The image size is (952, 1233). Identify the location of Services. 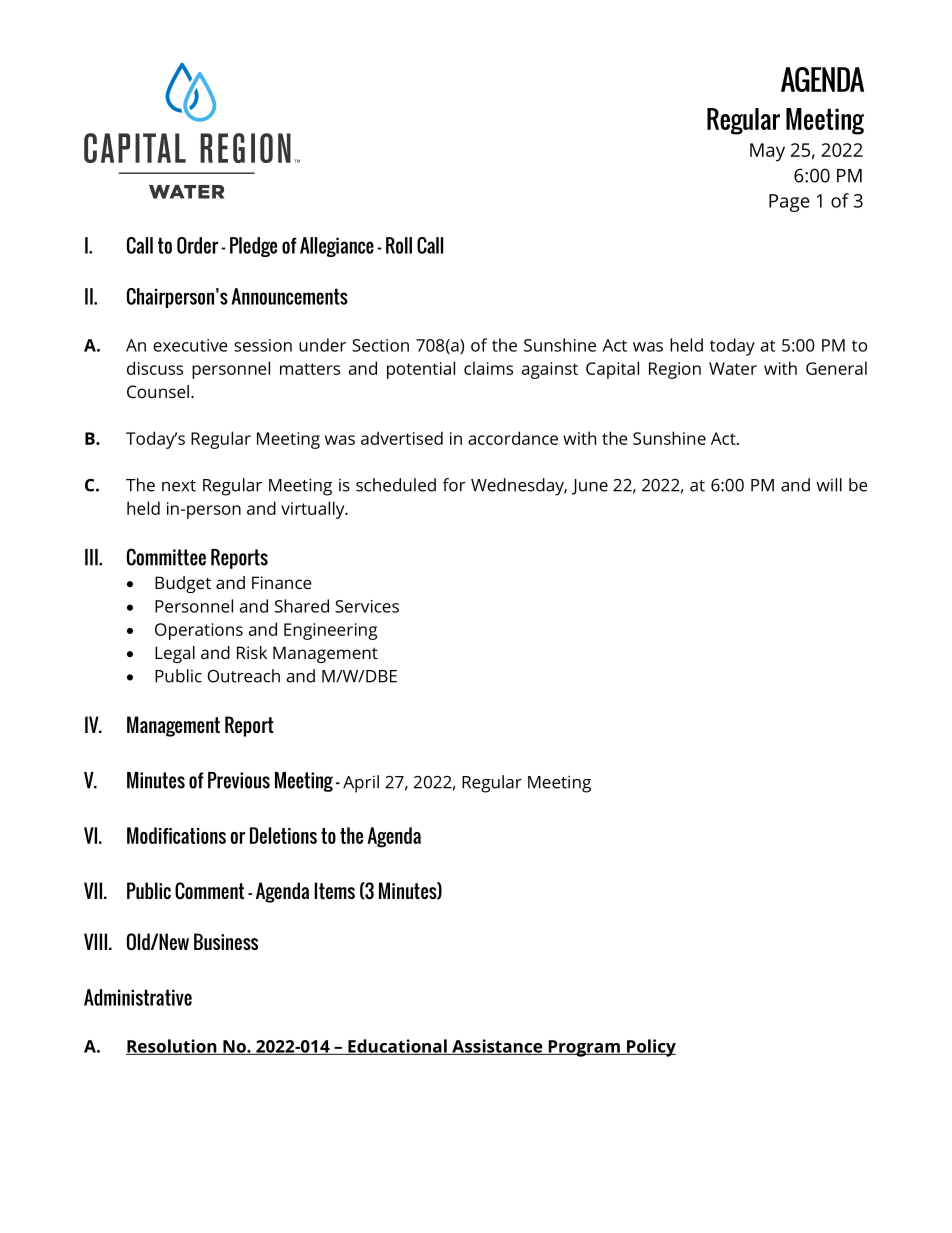
(367, 606).
